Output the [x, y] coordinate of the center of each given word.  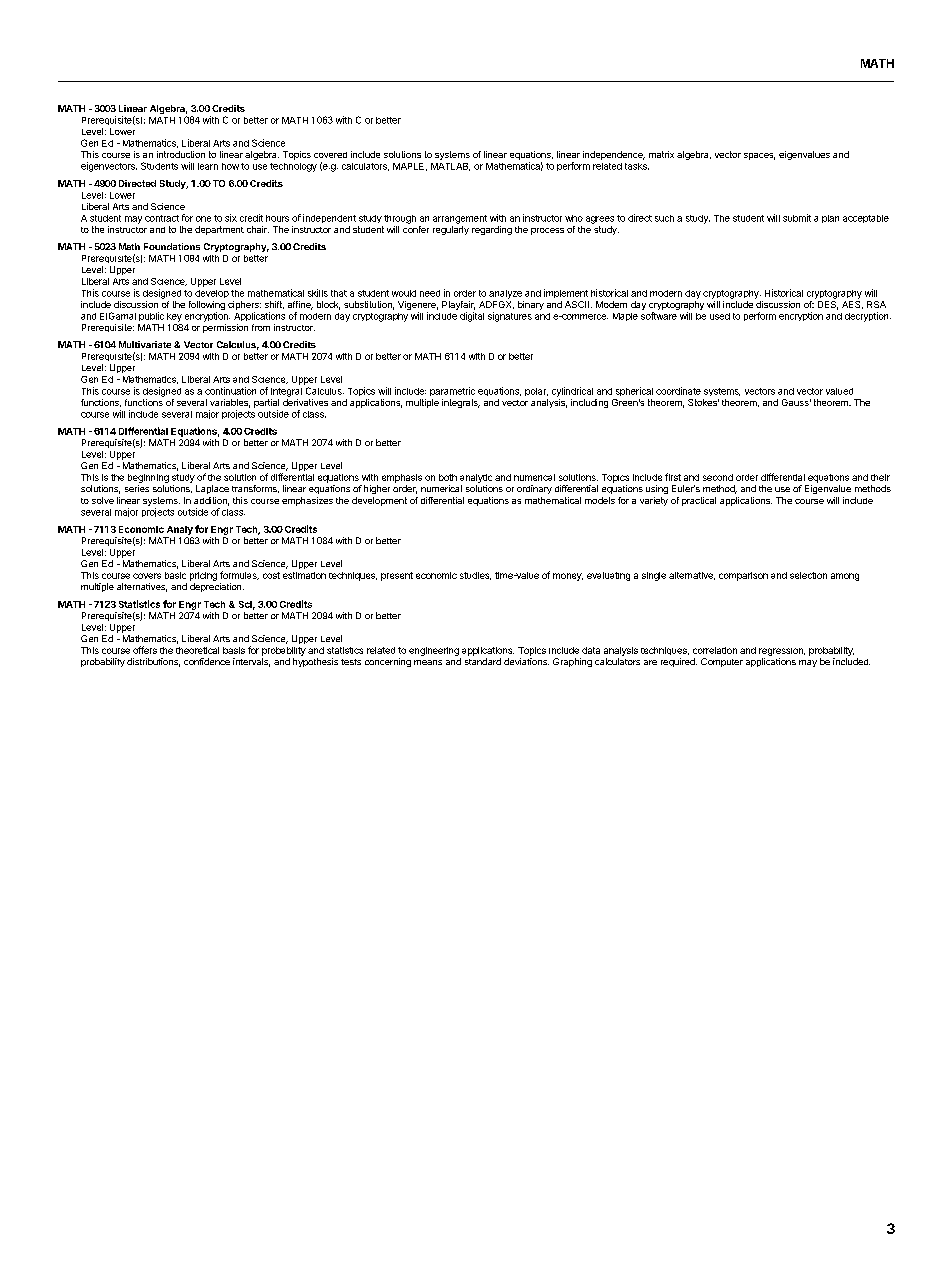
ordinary [534, 489]
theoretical [197, 650]
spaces [759, 156]
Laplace [212, 489]
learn [208, 166]
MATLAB [450, 167]
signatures [510, 317]
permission [225, 328]
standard [483, 661]
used [720, 316]
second [718, 477]
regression [782, 652]
